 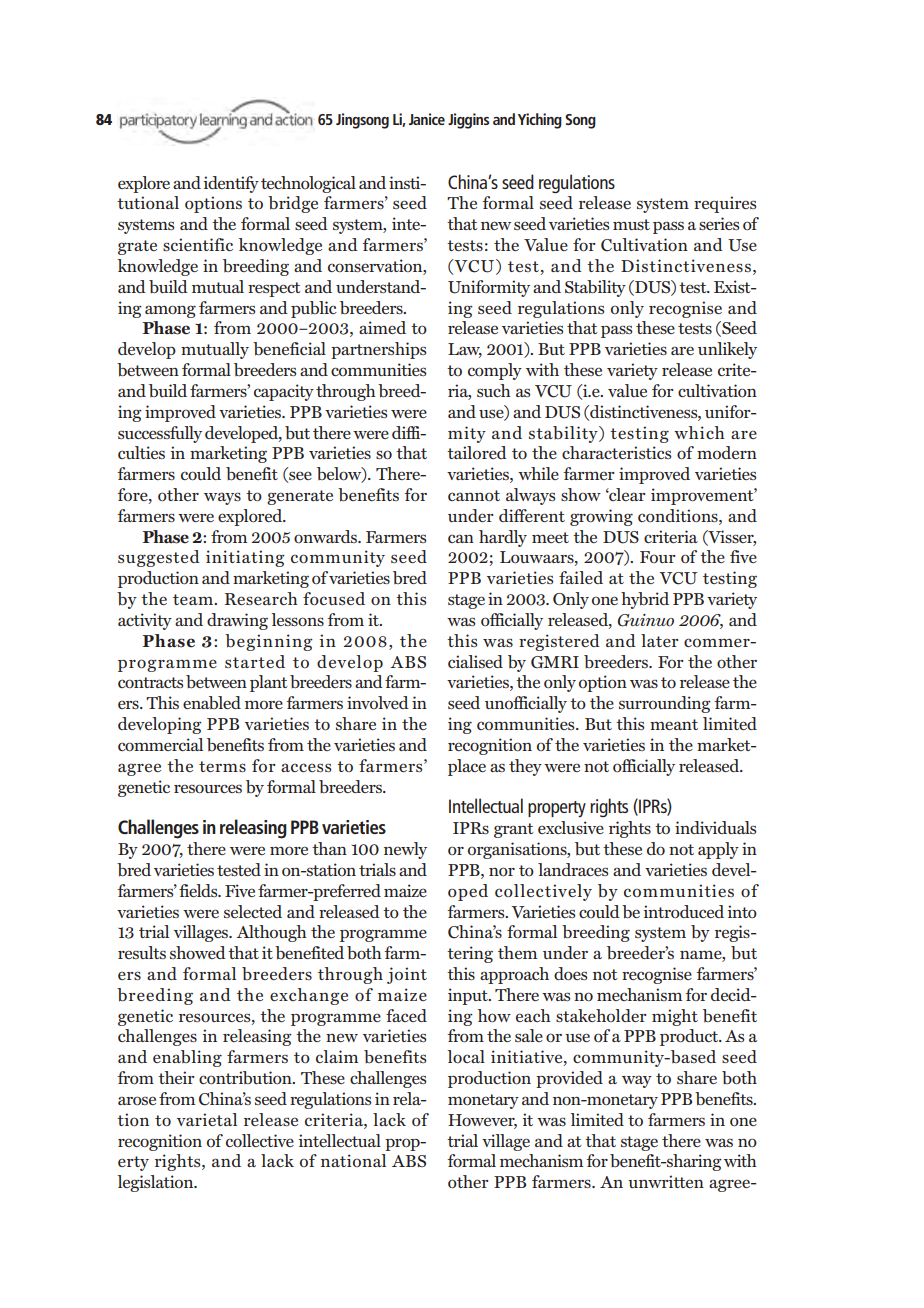 What do you see at coordinates (725, 204) in the screenshot?
I see `requires` at bounding box center [725, 204].
